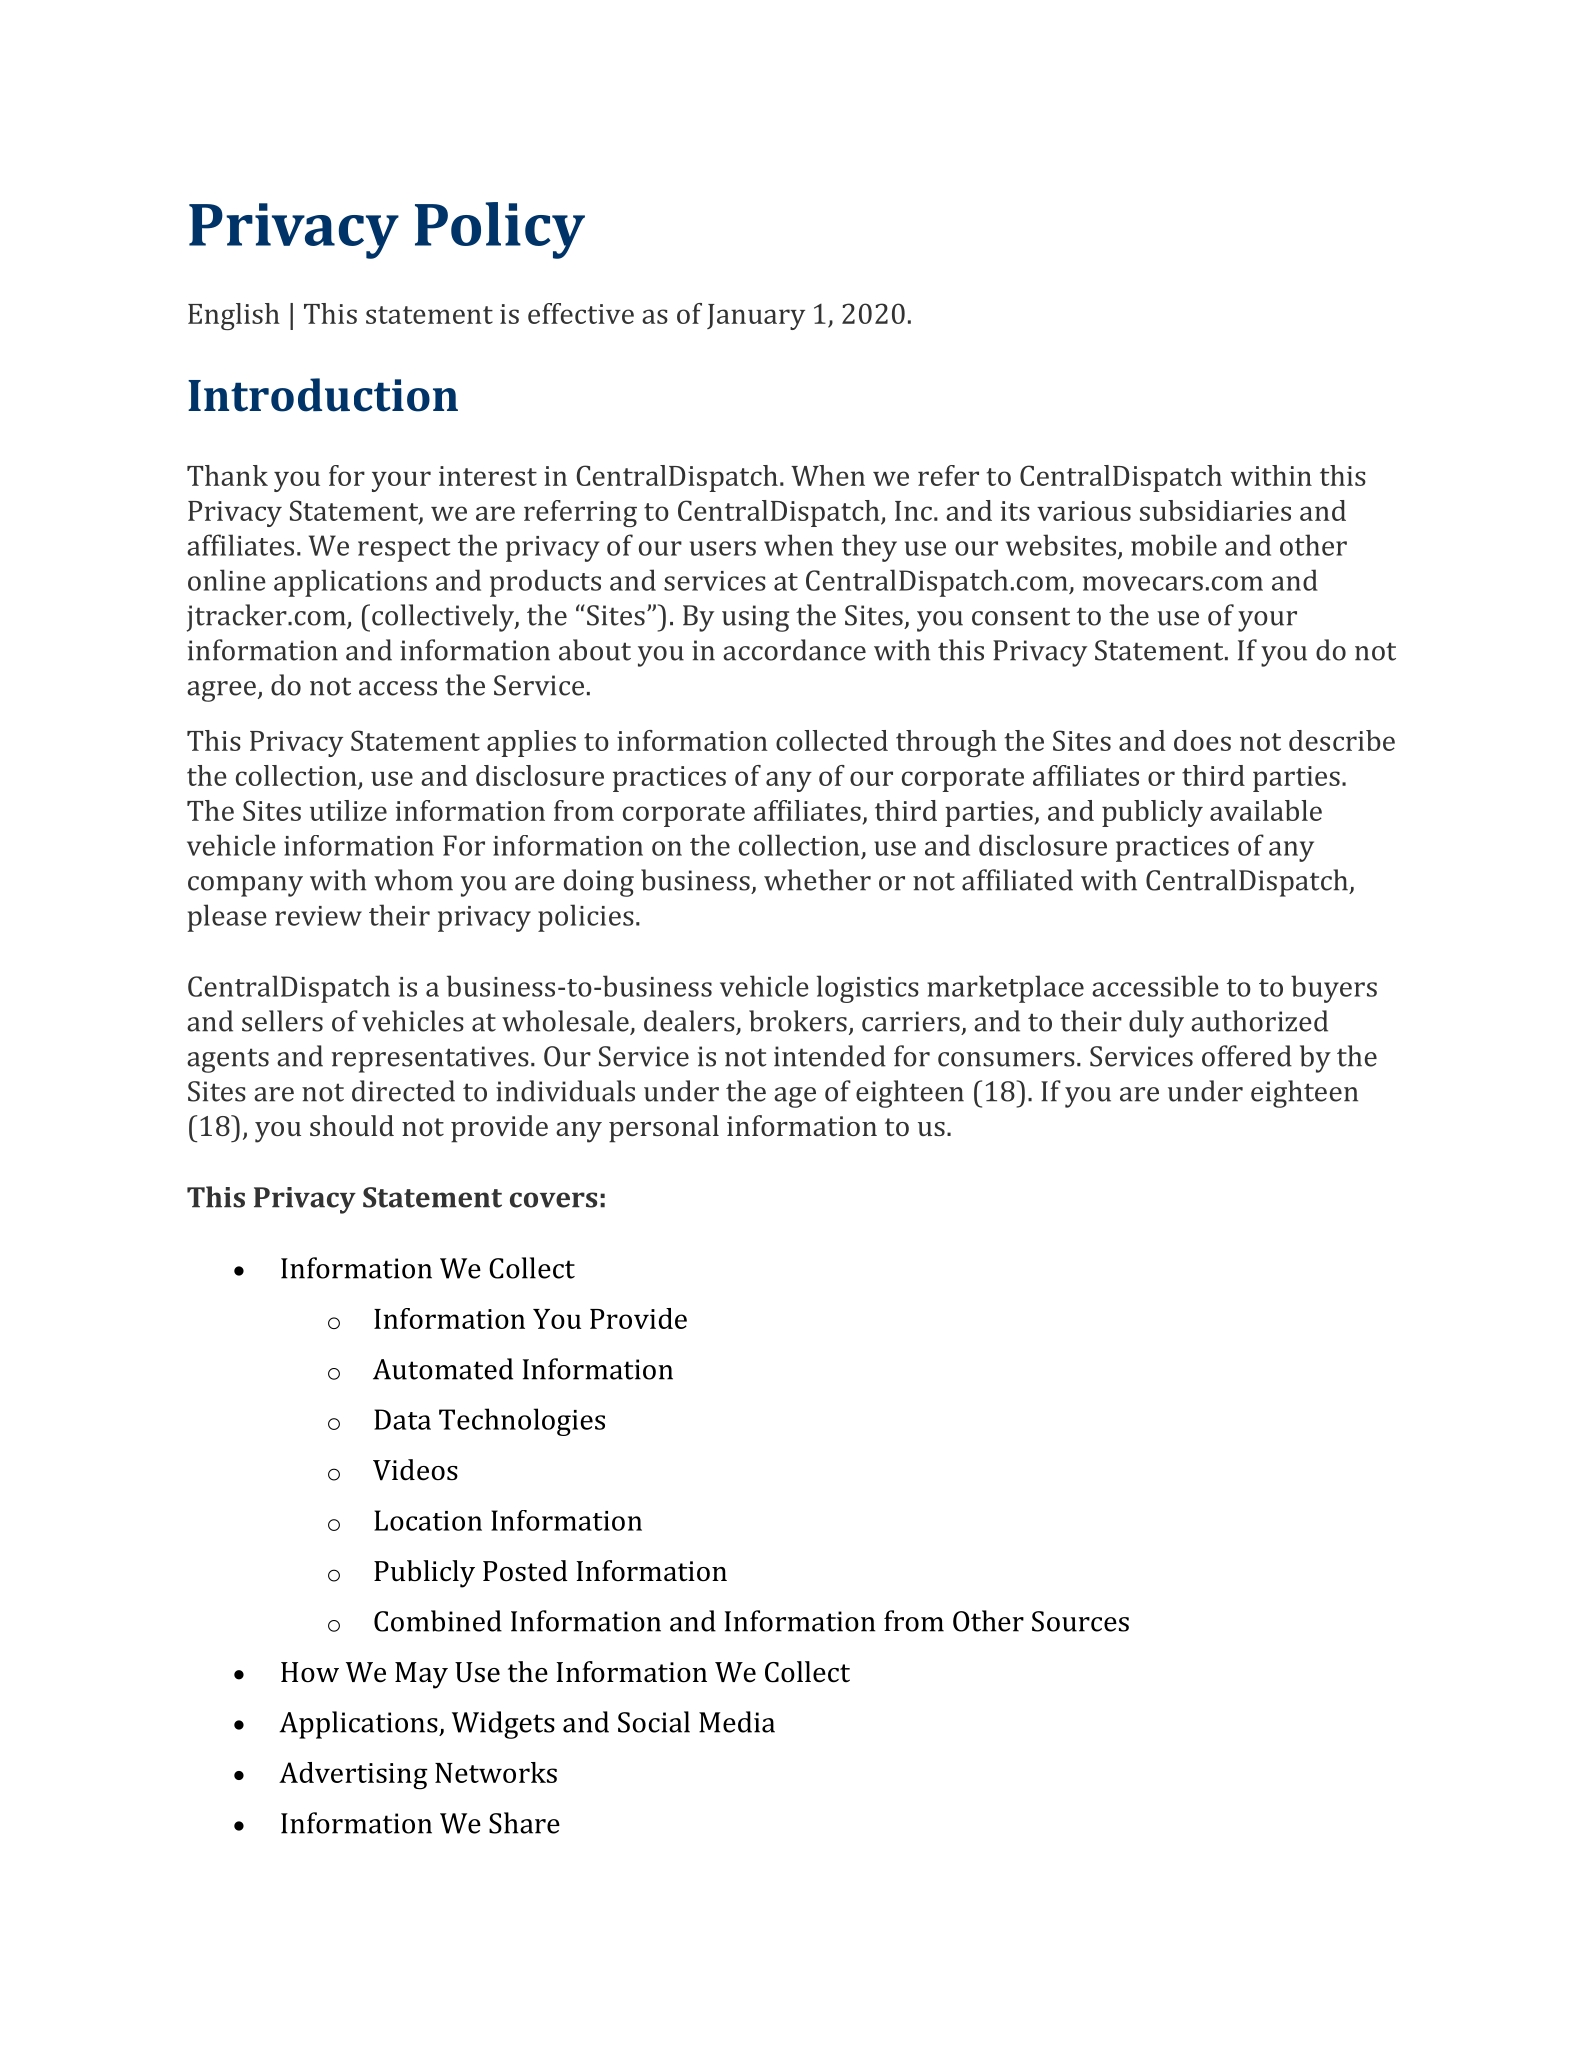 This document has width=1584, height=2050. I want to click on Media, so click(737, 1722).
